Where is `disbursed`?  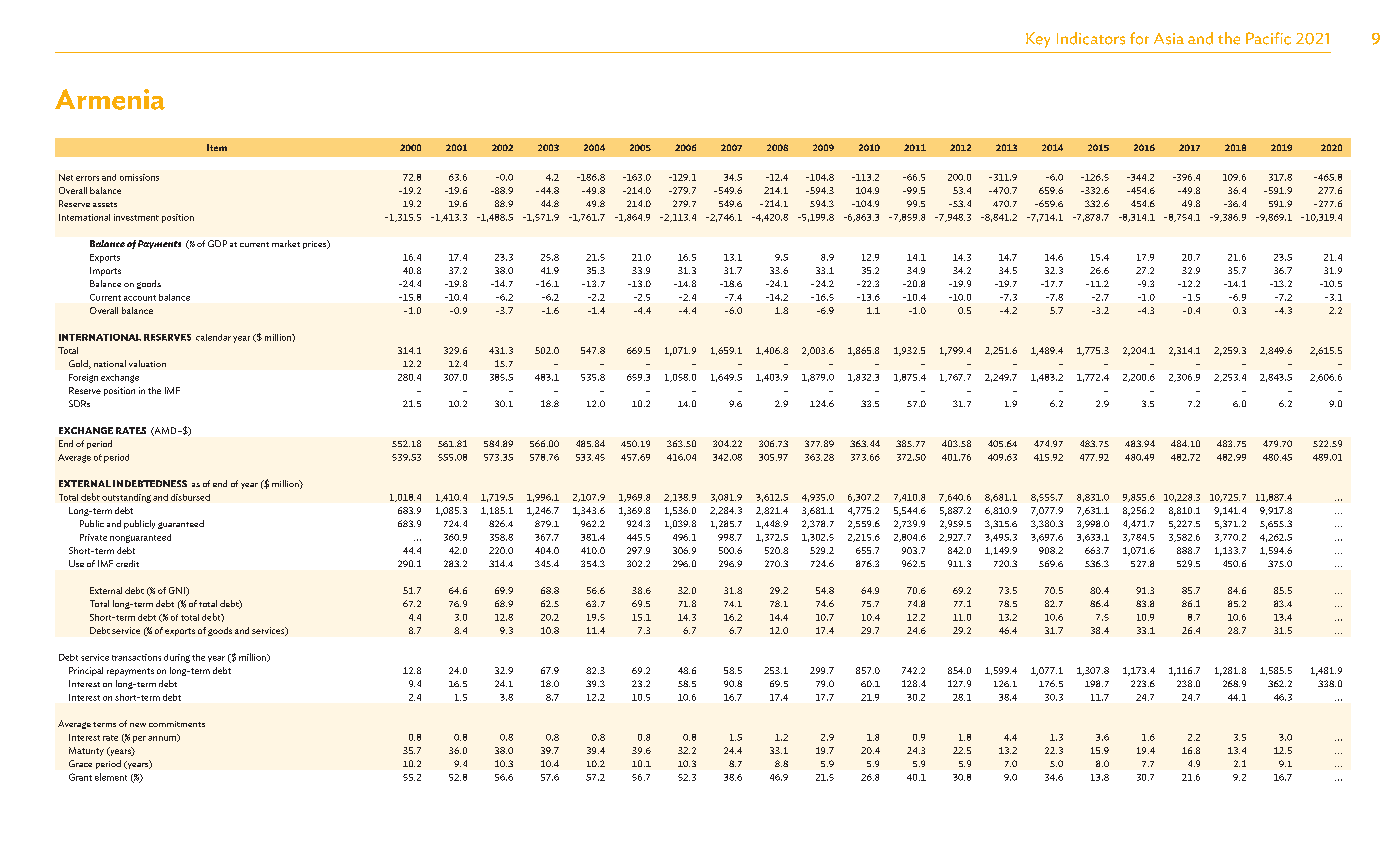 disbursed is located at coordinates (190, 497).
